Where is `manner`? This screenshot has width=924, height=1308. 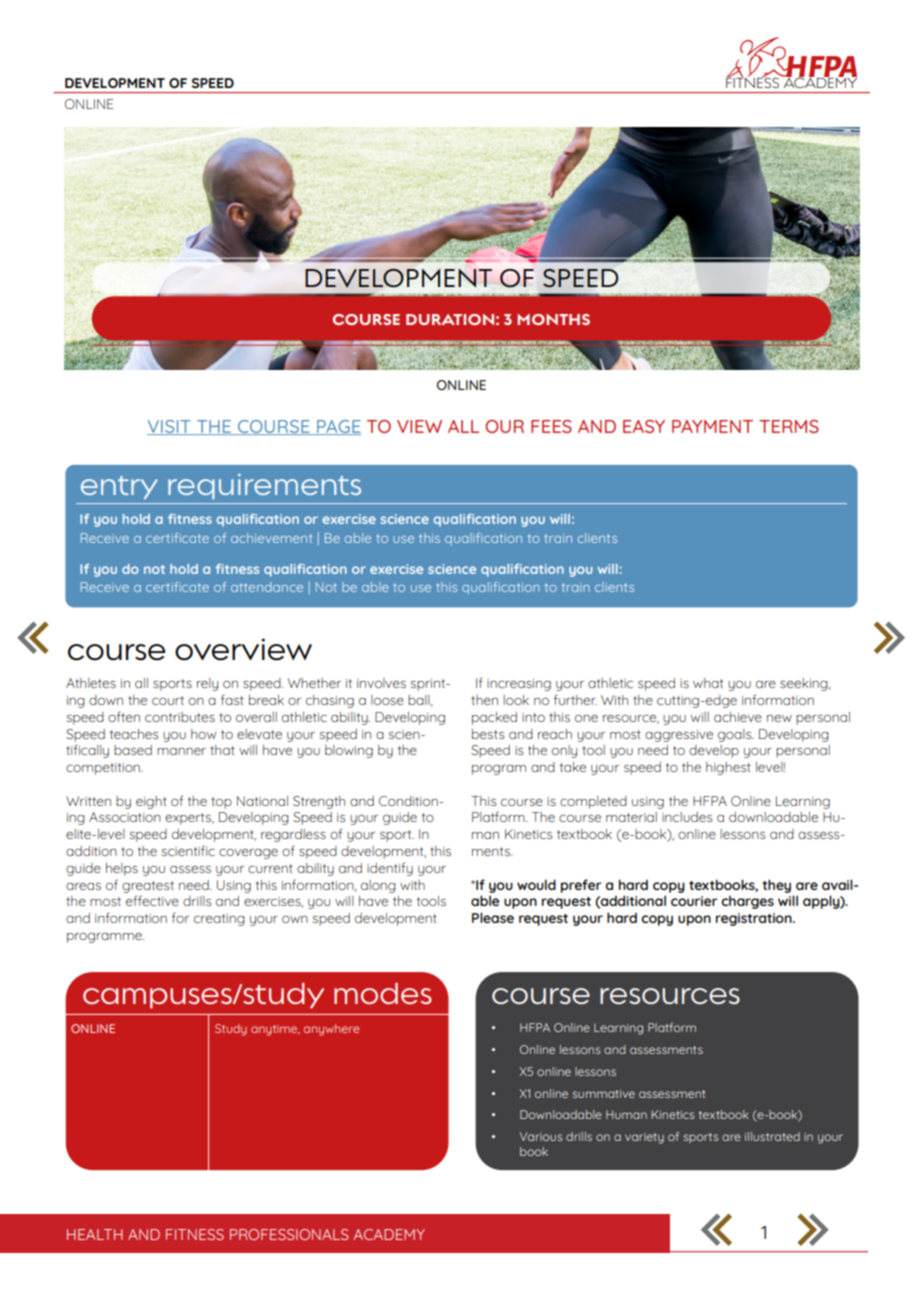
manner is located at coordinates (181, 751).
